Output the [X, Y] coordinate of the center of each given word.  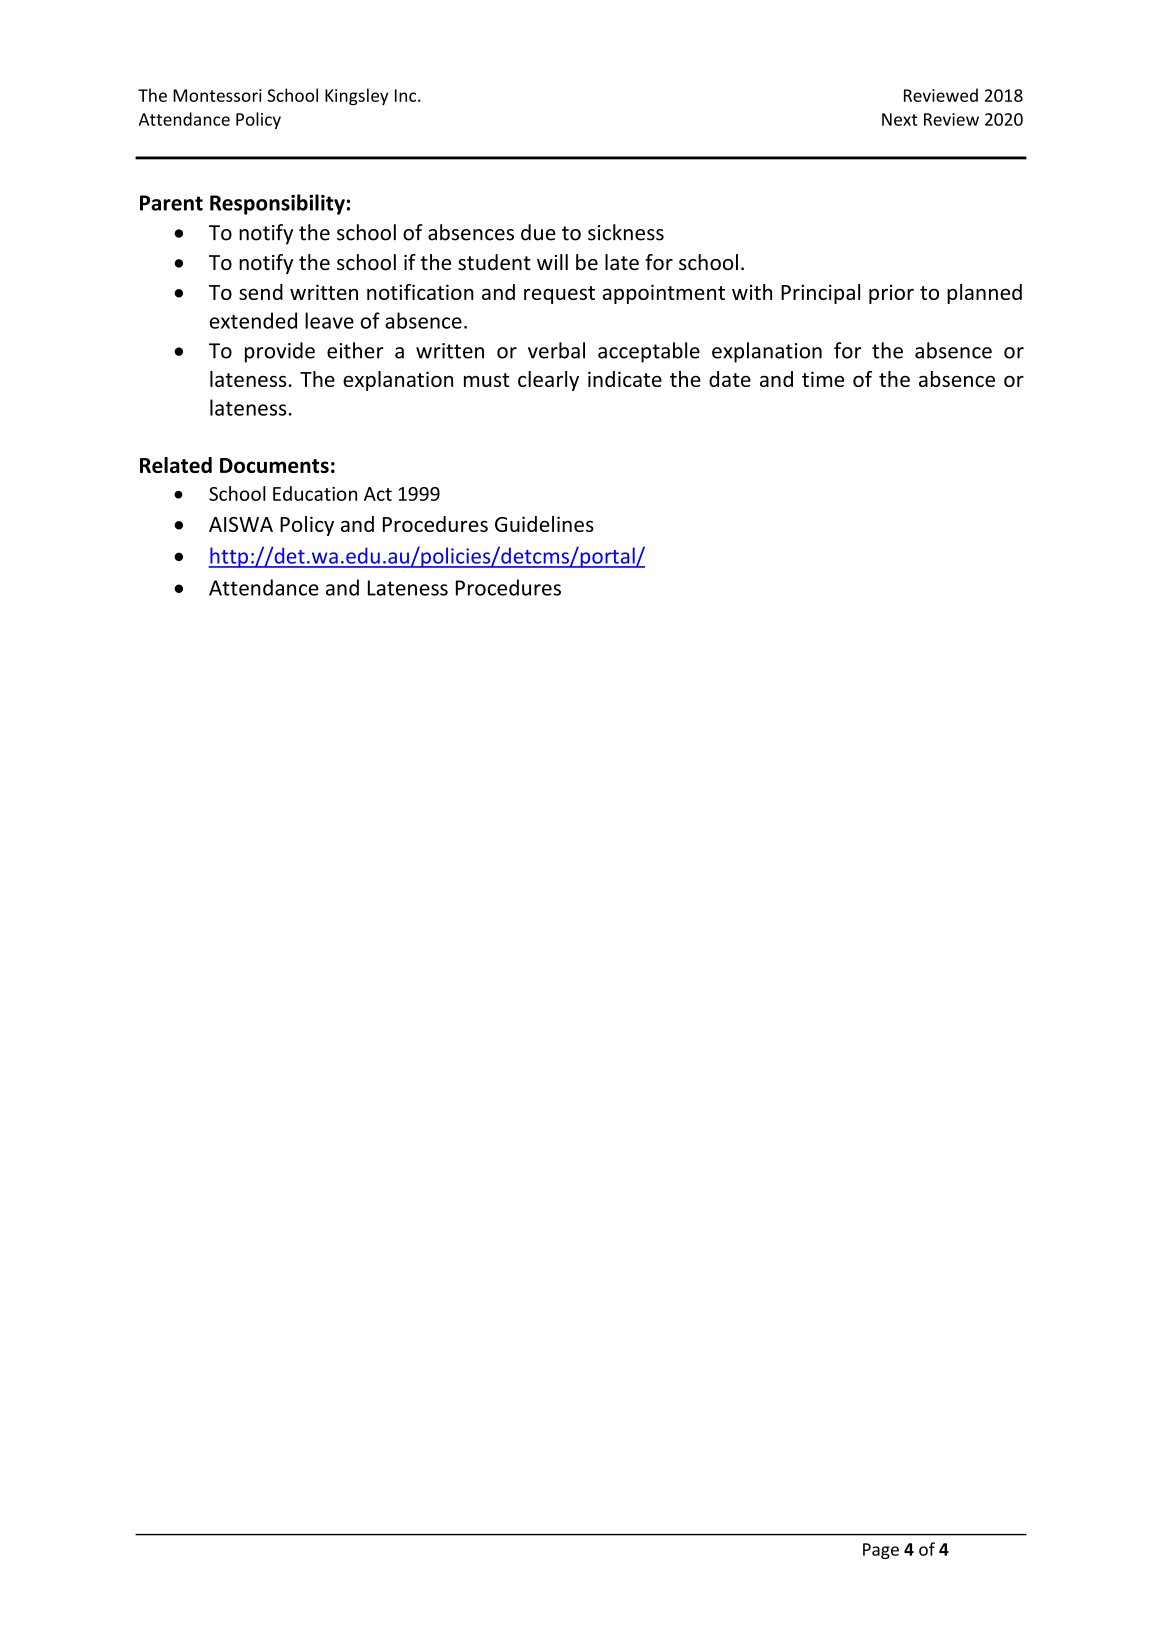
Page [881, 1551]
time [823, 379]
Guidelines [544, 524]
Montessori [217, 95]
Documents [274, 465]
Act [378, 494]
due [538, 232]
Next [900, 119]
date [730, 379]
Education [315, 493]
